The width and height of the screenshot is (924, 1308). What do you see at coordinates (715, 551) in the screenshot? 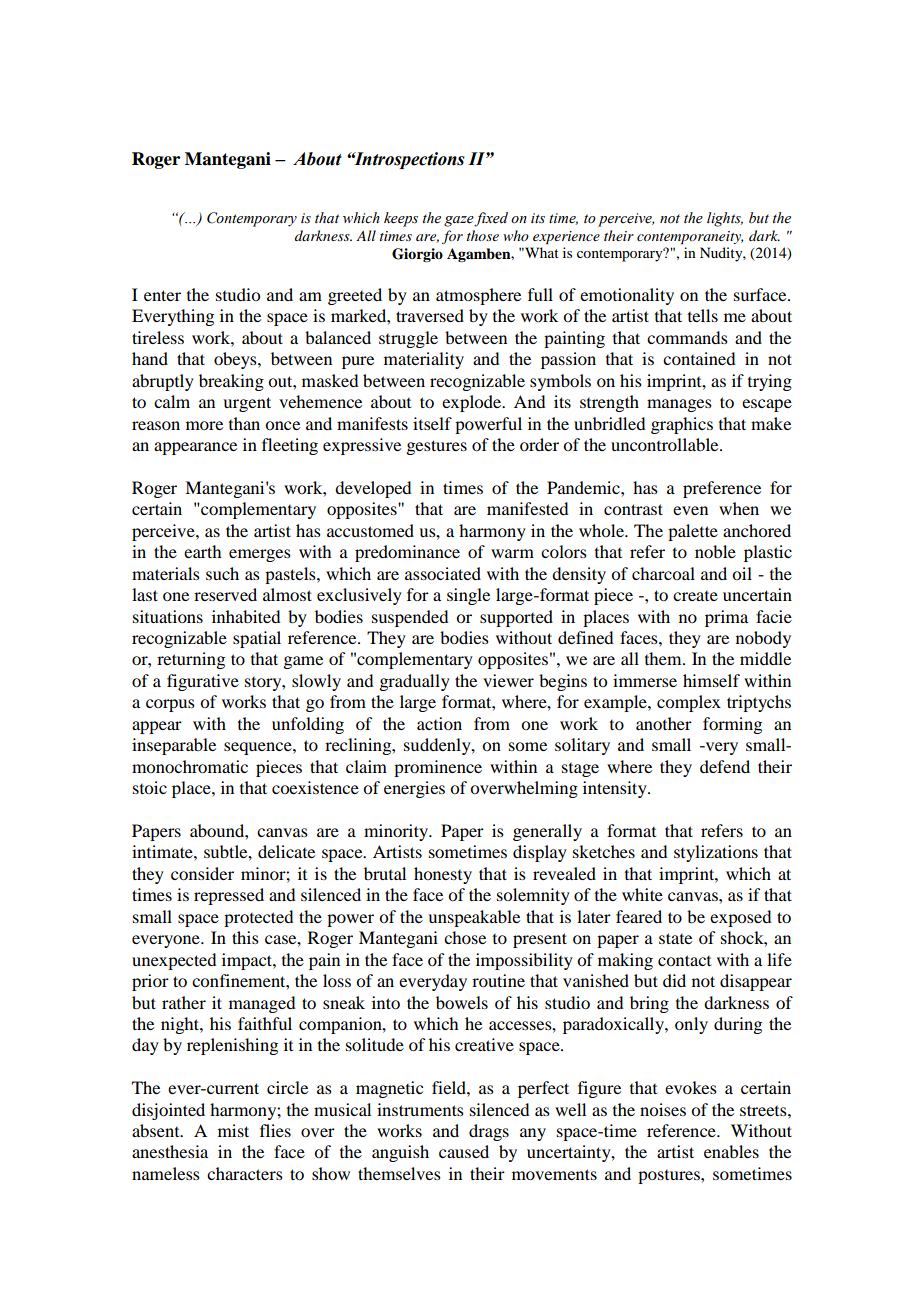
I see `noble` at bounding box center [715, 551].
